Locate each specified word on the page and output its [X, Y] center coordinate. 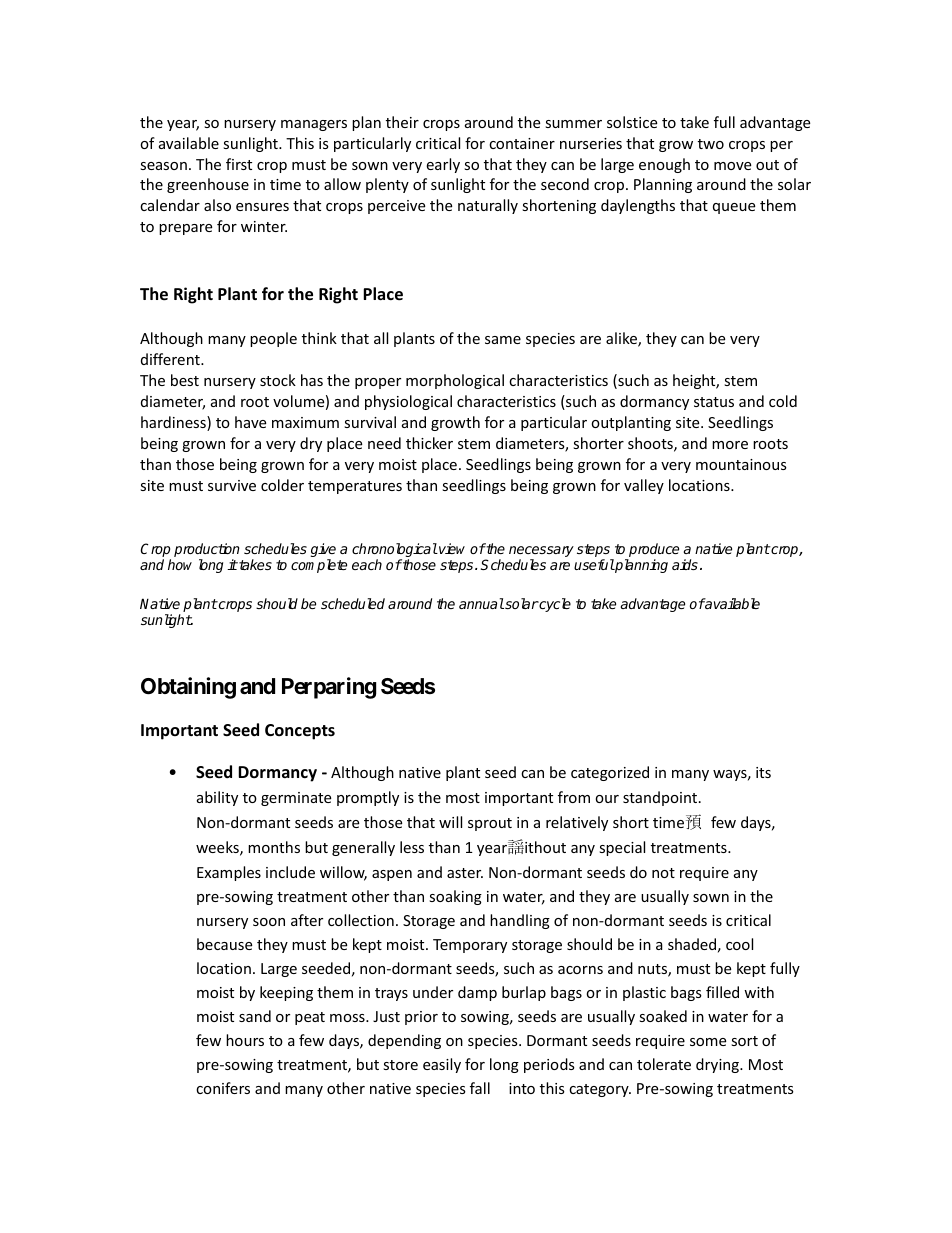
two [711, 144]
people [273, 339]
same [503, 340]
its [763, 772]
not [663, 873]
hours [245, 1040]
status [714, 402]
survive [232, 485]
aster [465, 873]
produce [653, 551]
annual [481, 603]
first [239, 164]
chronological [395, 551]
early [443, 165]
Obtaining [188, 688]
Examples [229, 873]
